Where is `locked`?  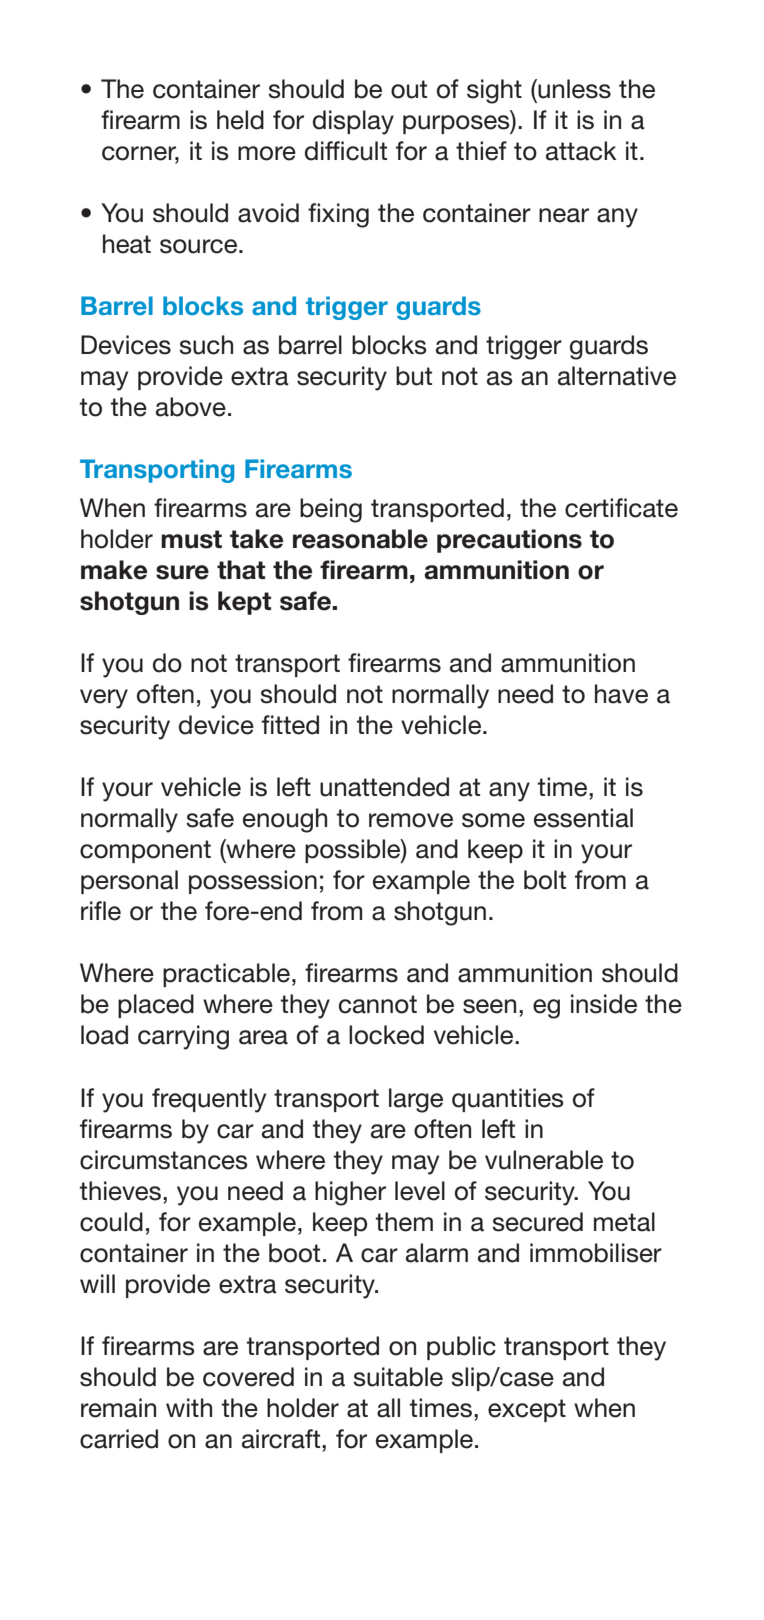 locked is located at coordinates (386, 1035).
